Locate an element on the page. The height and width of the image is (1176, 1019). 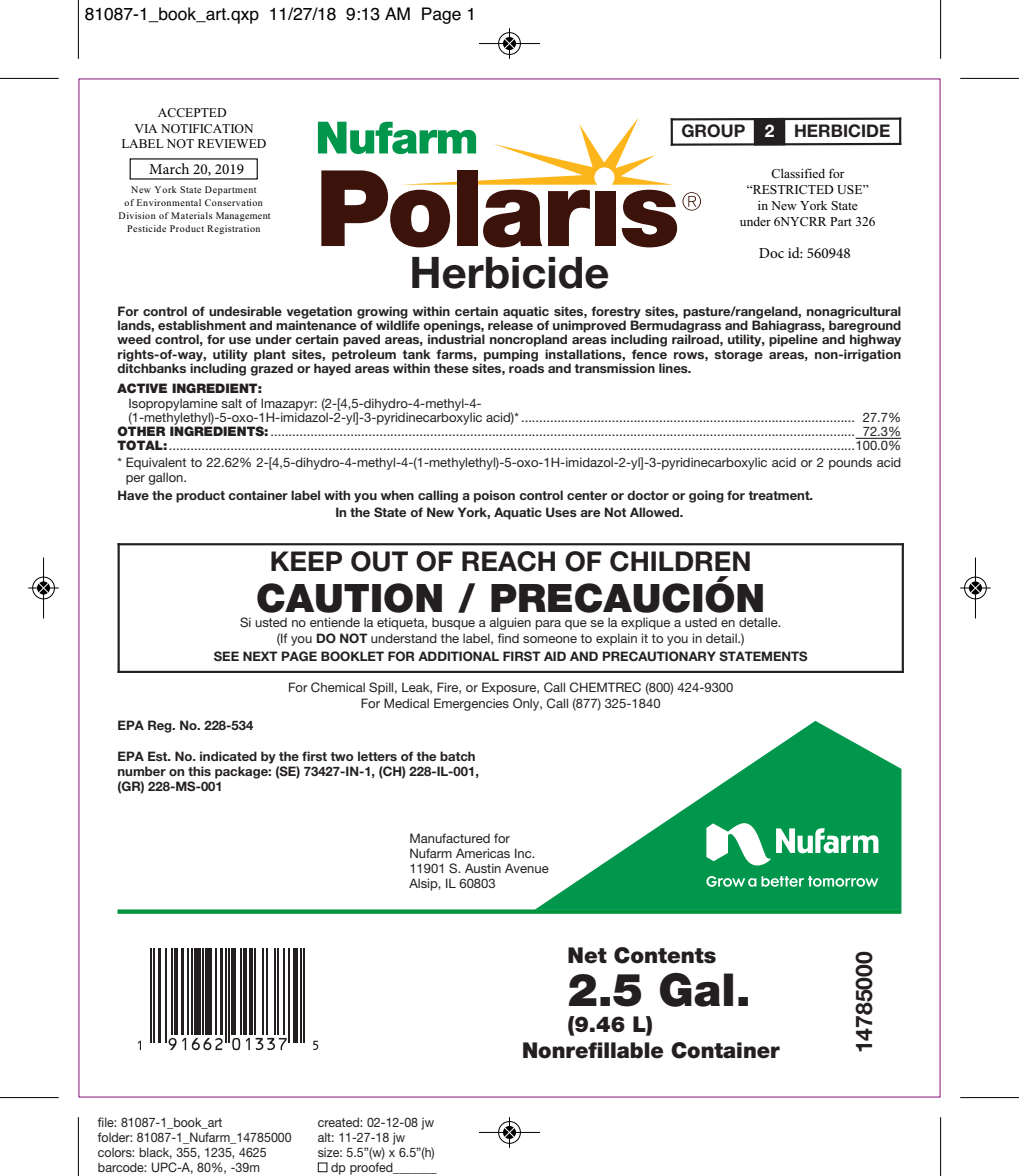
pounds is located at coordinates (850, 463).
